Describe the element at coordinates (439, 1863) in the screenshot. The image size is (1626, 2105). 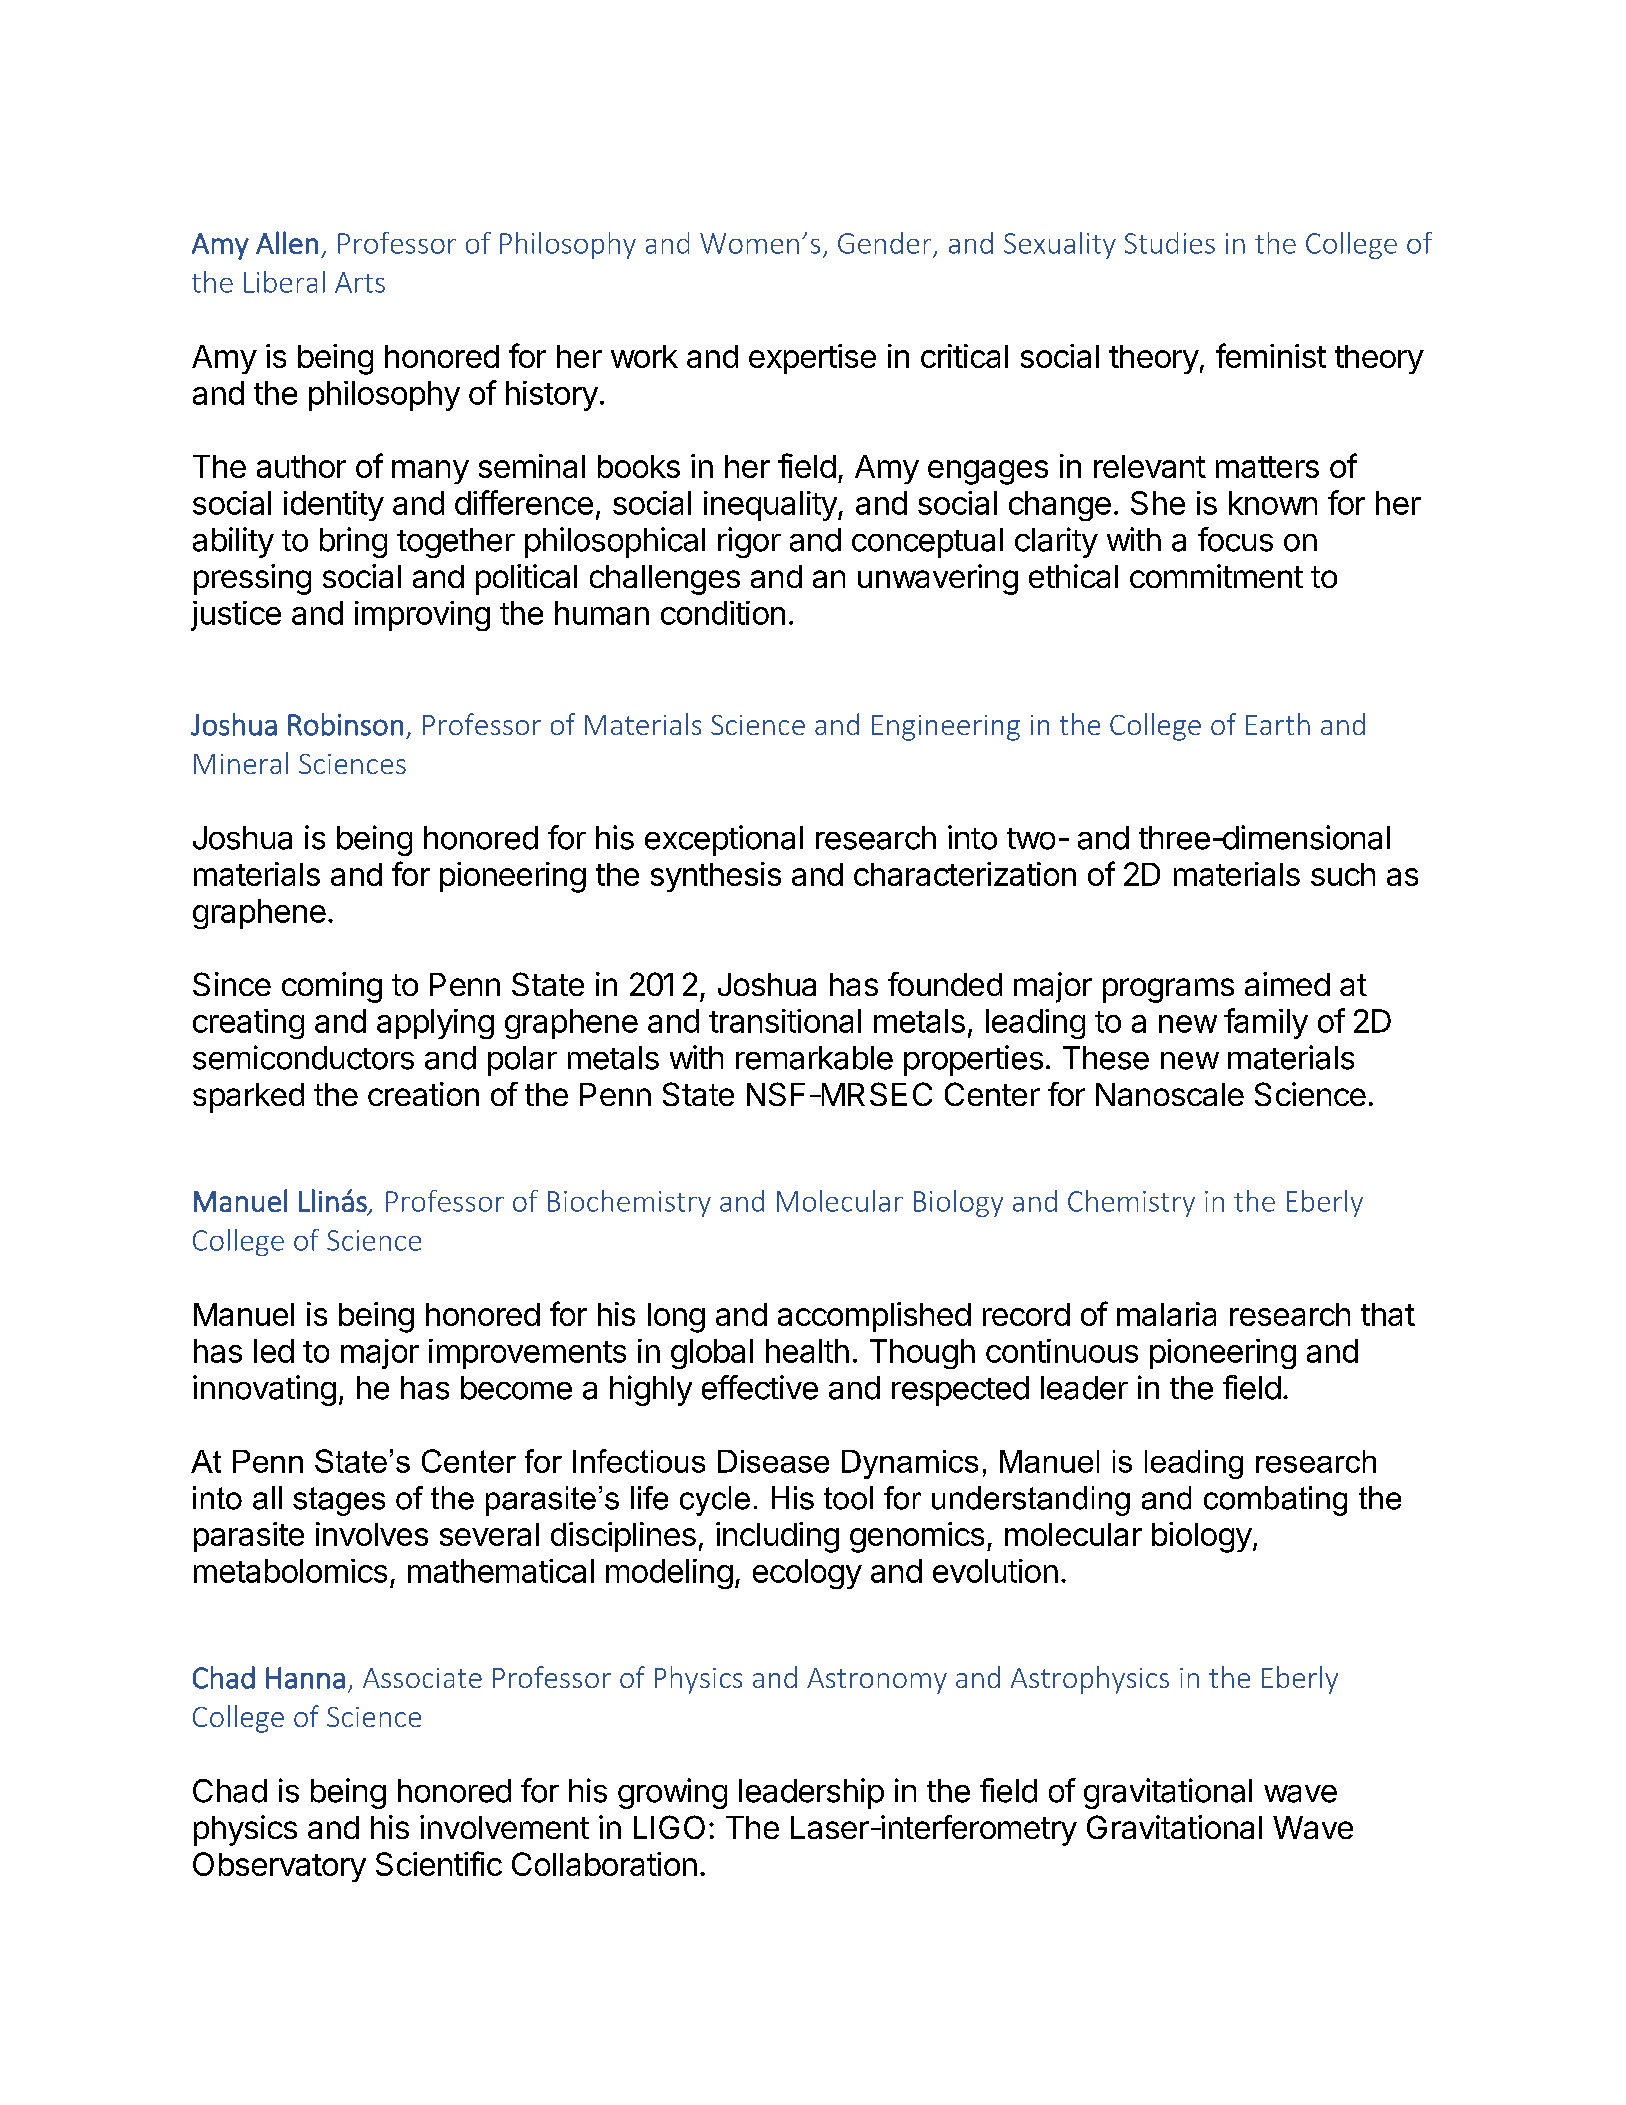
I see `Scientific` at that location.
